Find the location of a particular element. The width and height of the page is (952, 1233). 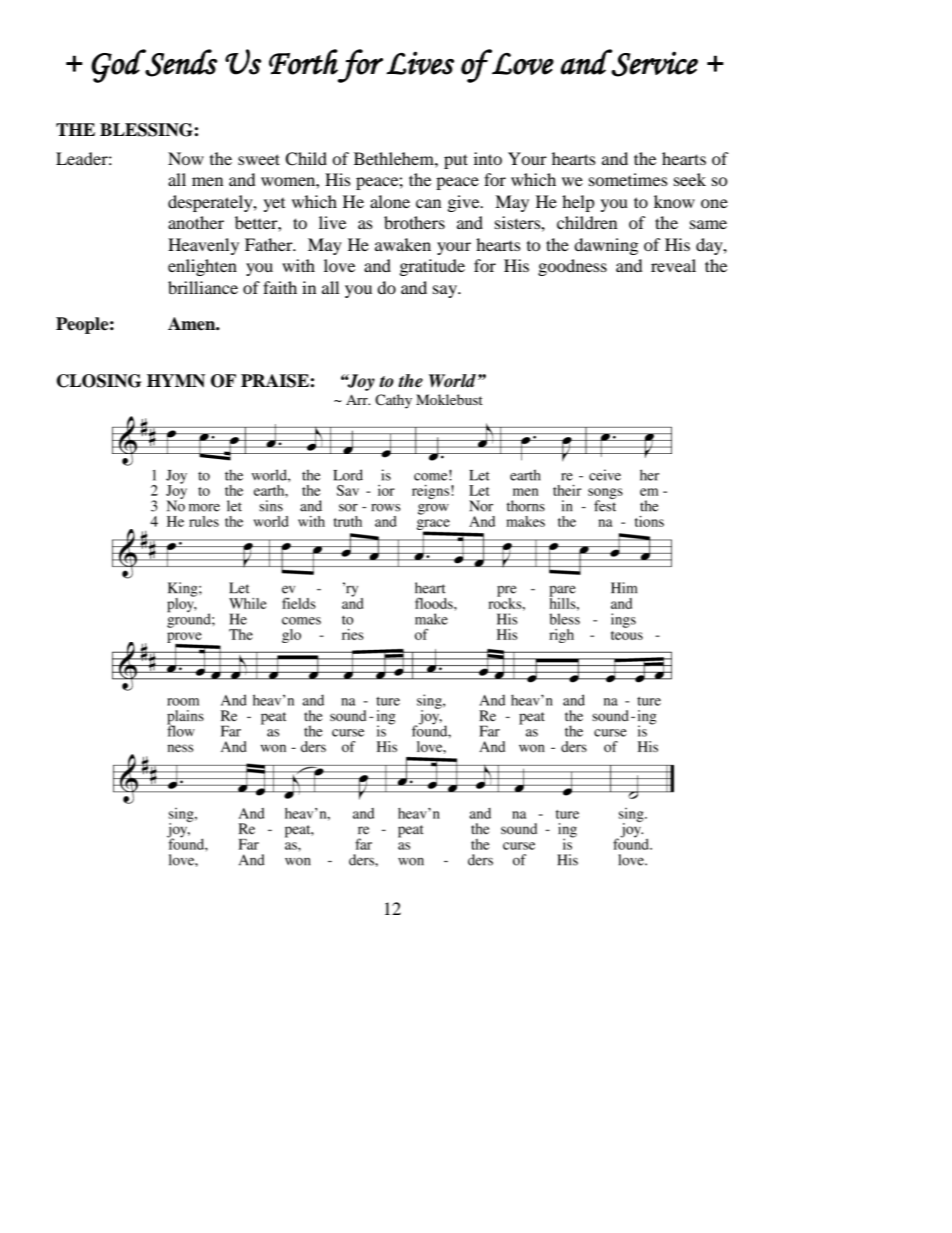

brothers is located at coordinates (414, 222).
